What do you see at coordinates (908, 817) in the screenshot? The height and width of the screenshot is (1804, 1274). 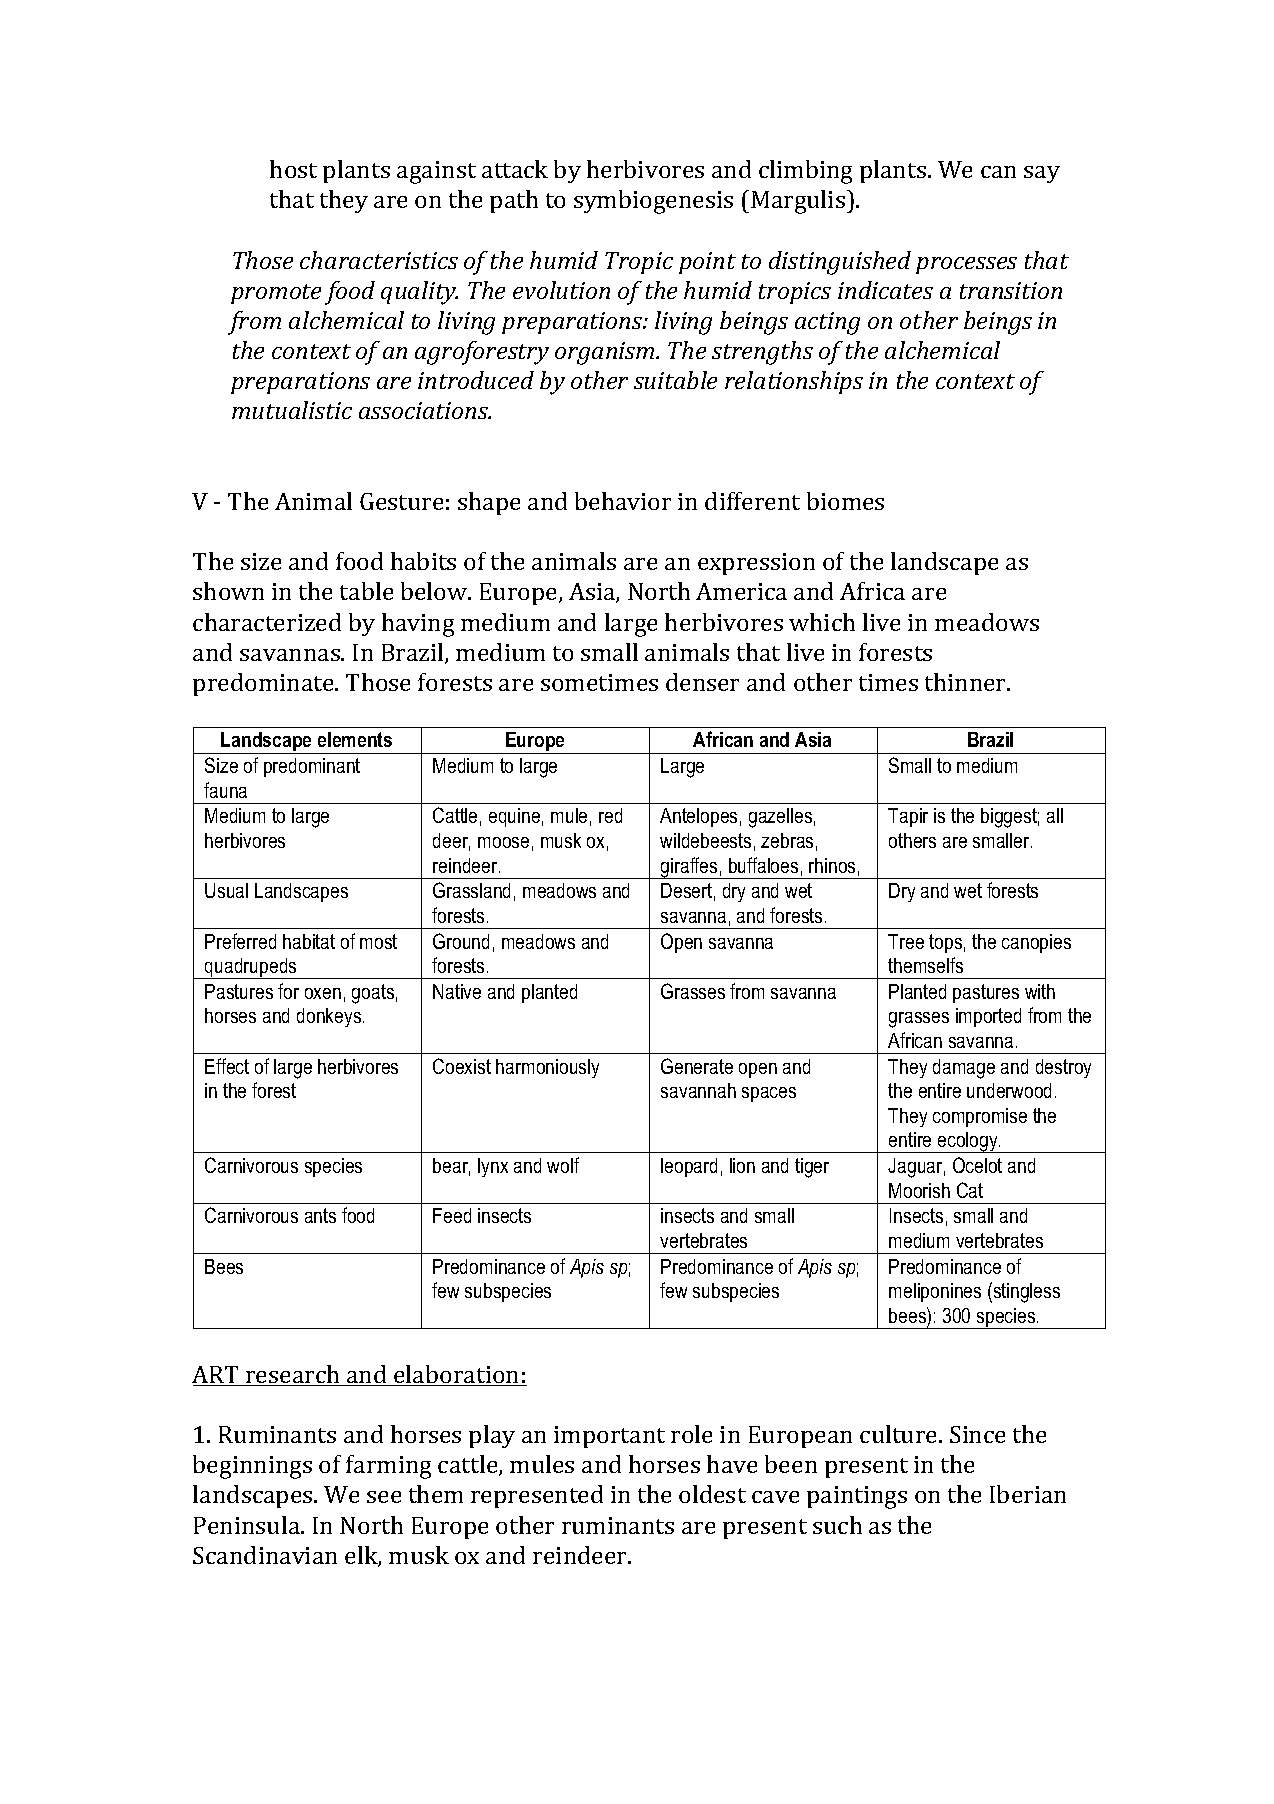 I see `Tapir` at bounding box center [908, 817].
